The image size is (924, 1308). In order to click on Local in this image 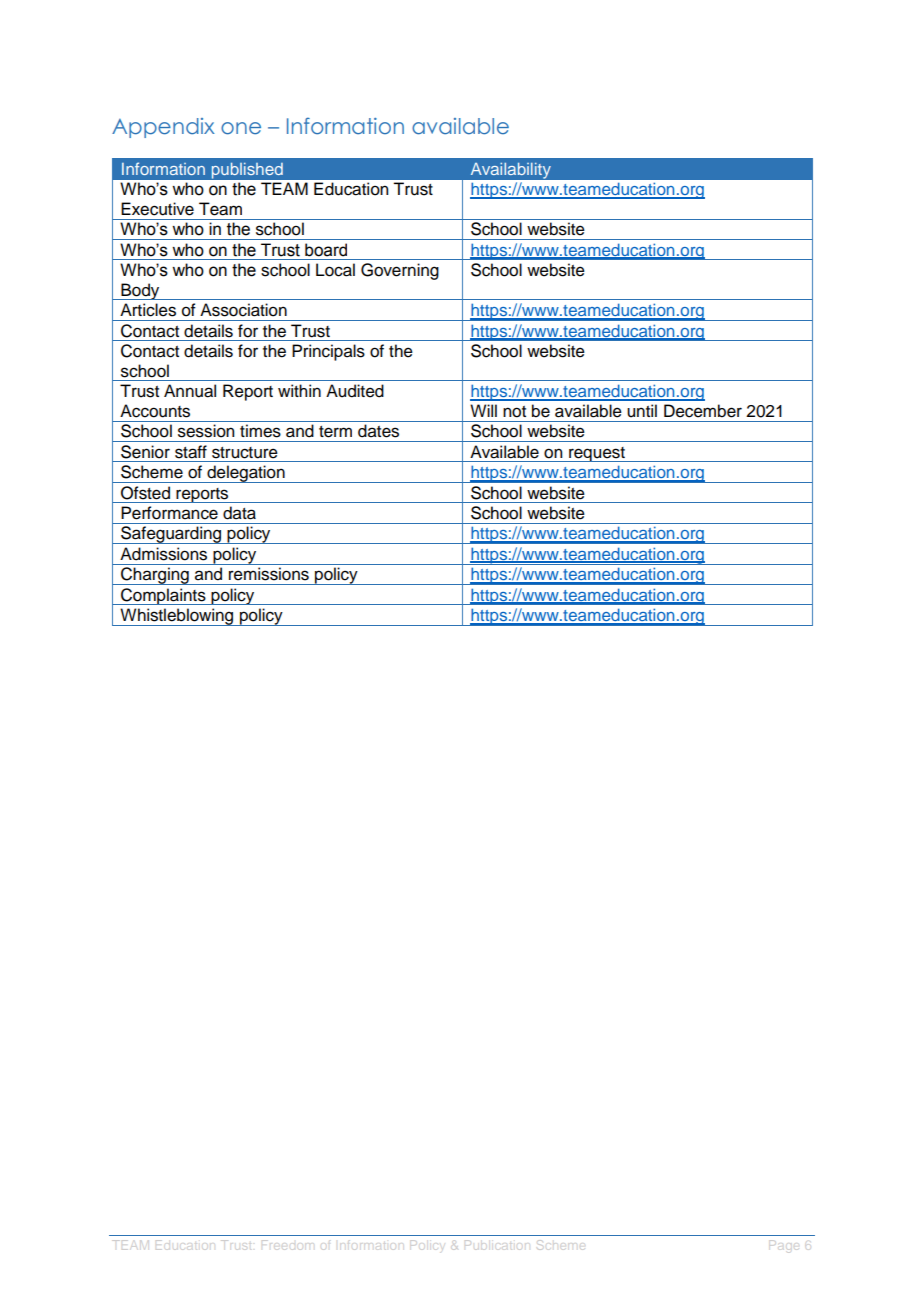, I will do `click(335, 270)`.
